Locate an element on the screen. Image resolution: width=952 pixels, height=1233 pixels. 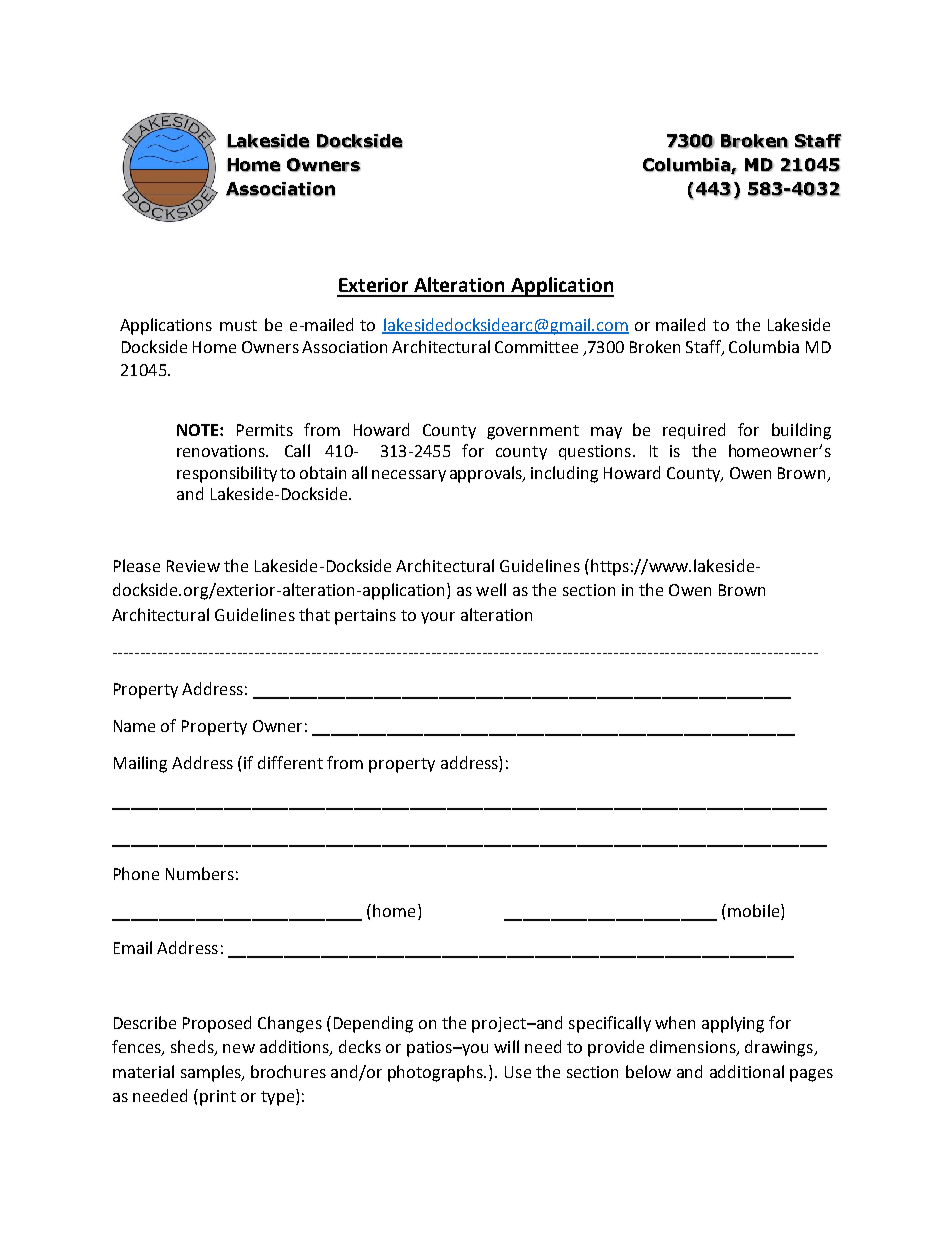
Numbers is located at coordinates (200, 873).
